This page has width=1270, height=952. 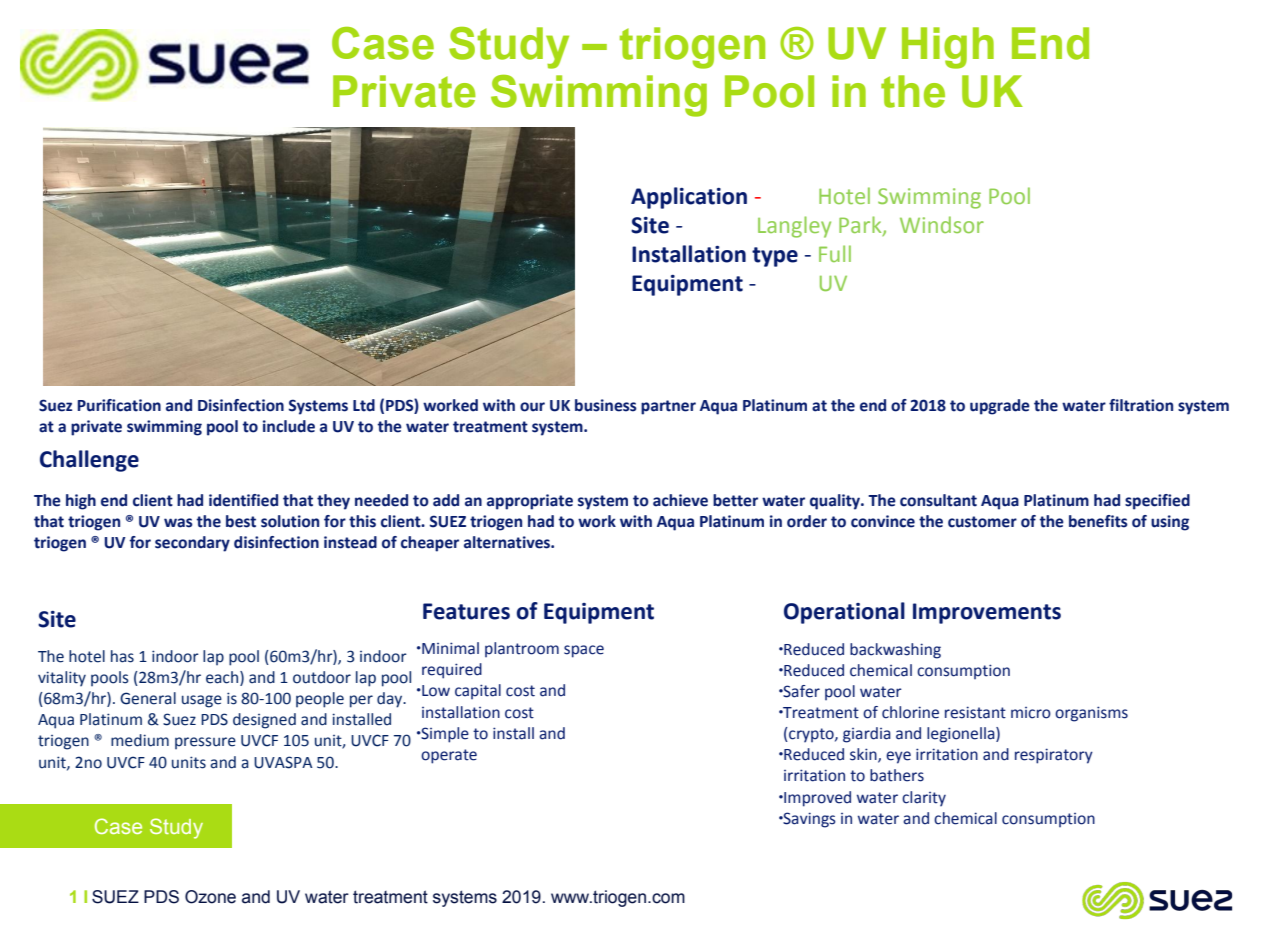 What do you see at coordinates (816, 799) in the page?
I see `Improved` at bounding box center [816, 799].
